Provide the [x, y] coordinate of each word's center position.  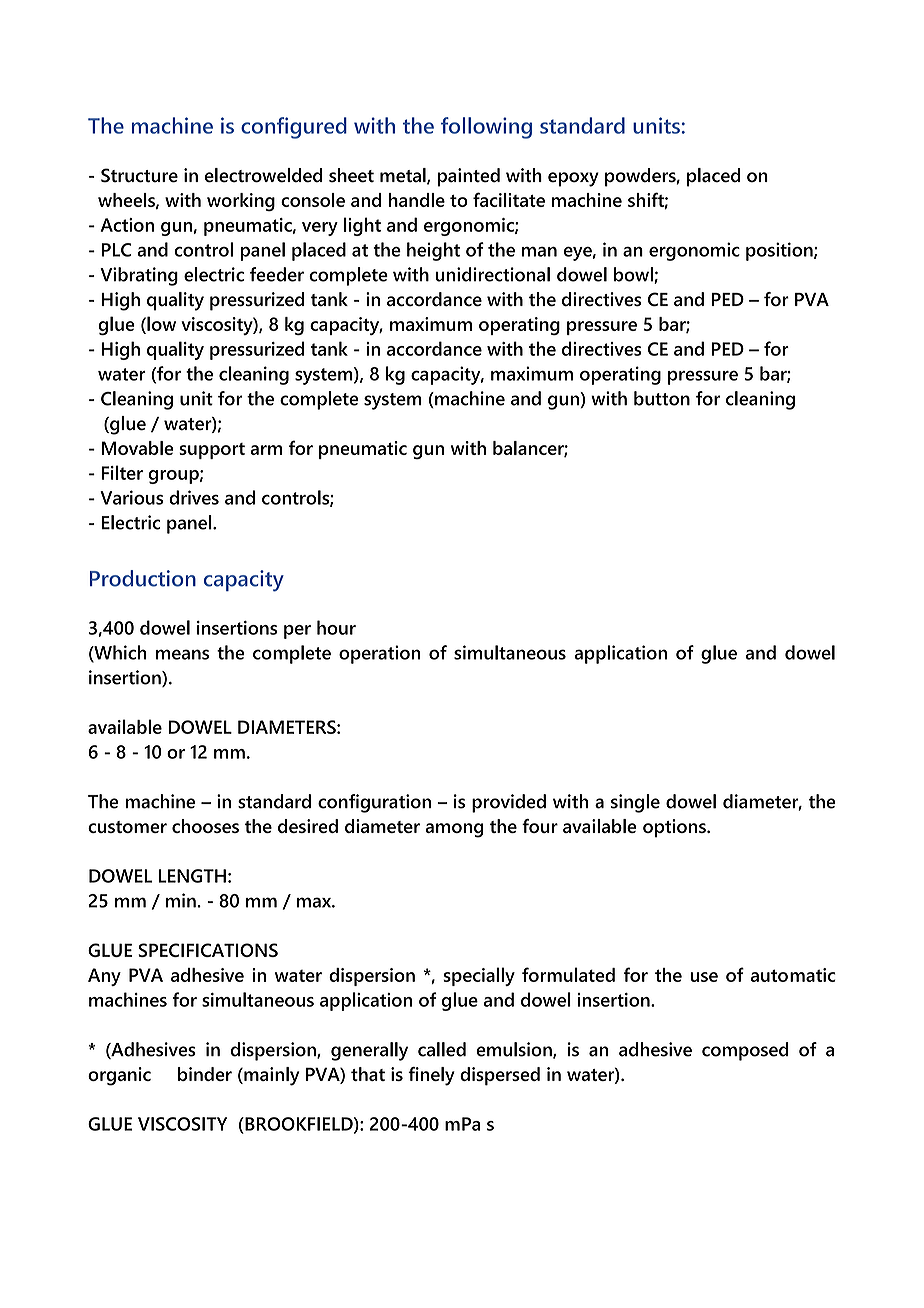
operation [379, 654]
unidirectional [492, 274]
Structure [139, 175]
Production [143, 578]
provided [509, 803]
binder [205, 1074]
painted [468, 177]
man [539, 252]
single [635, 803]
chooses [205, 826]
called [442, 1049]
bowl [634, 275]
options [675, 828]
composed [745, 1051]
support [212, 451]
